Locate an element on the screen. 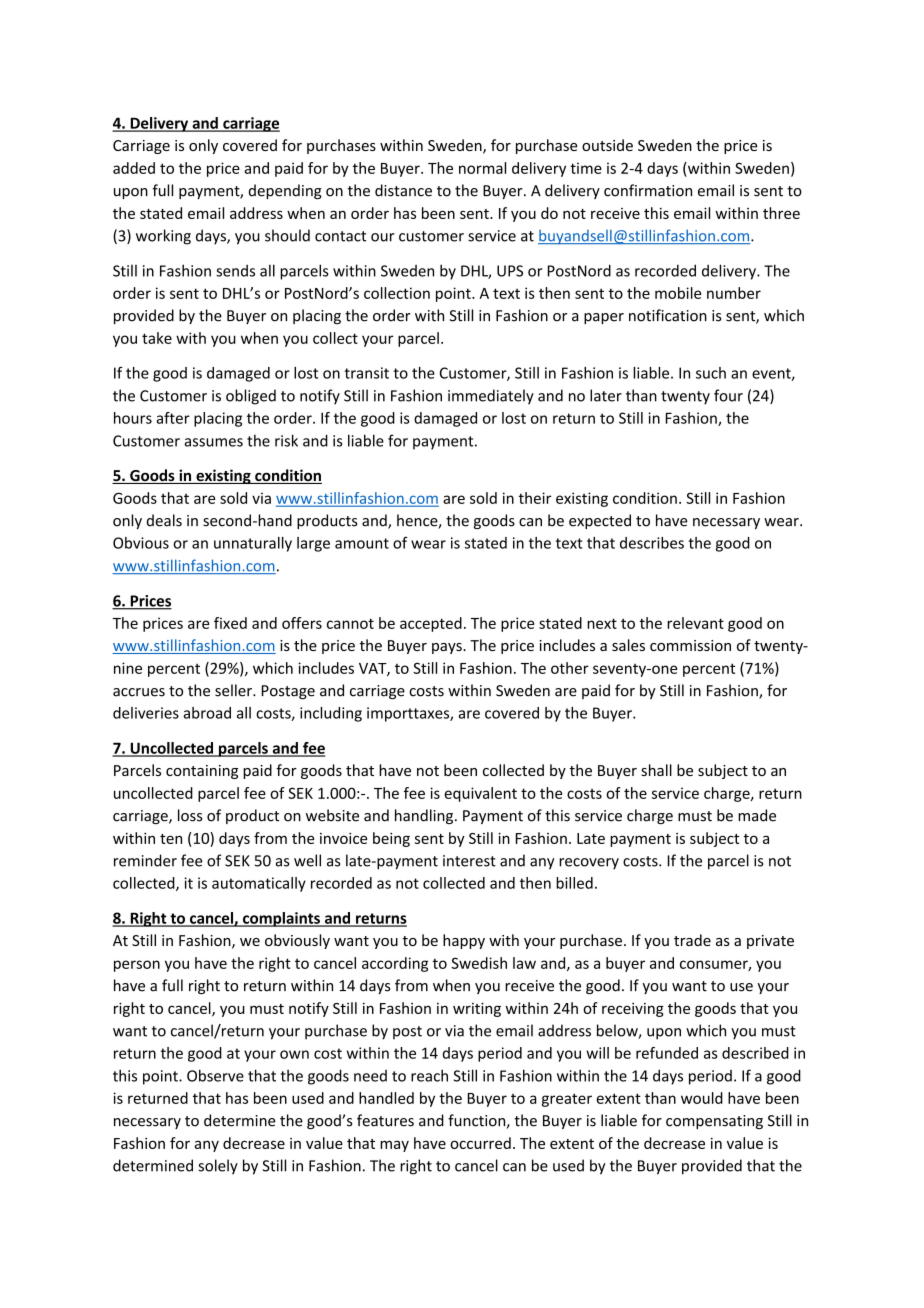  occurred is located at coordinates (480, 1143).
